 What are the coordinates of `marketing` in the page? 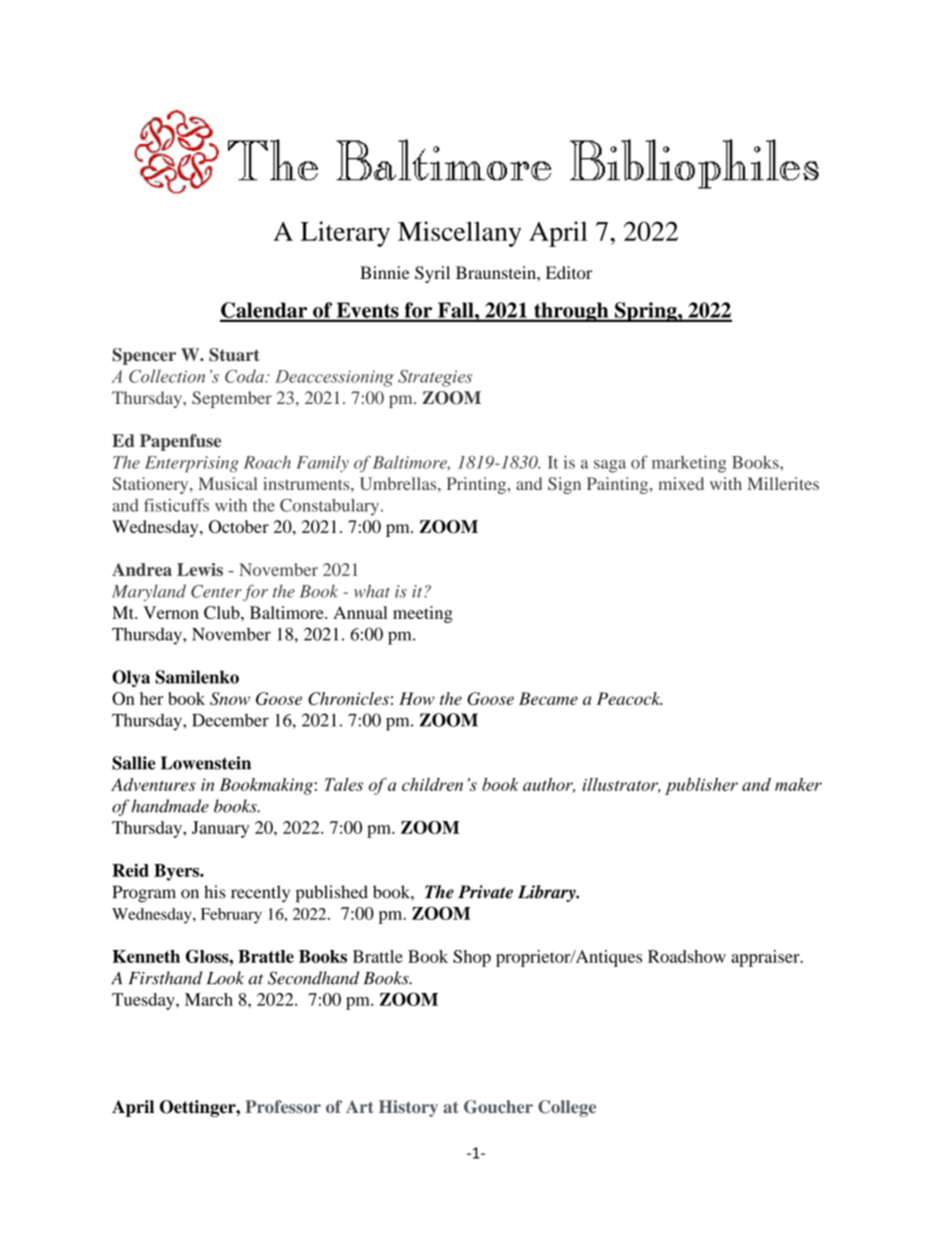 It's located at (689, 464).
